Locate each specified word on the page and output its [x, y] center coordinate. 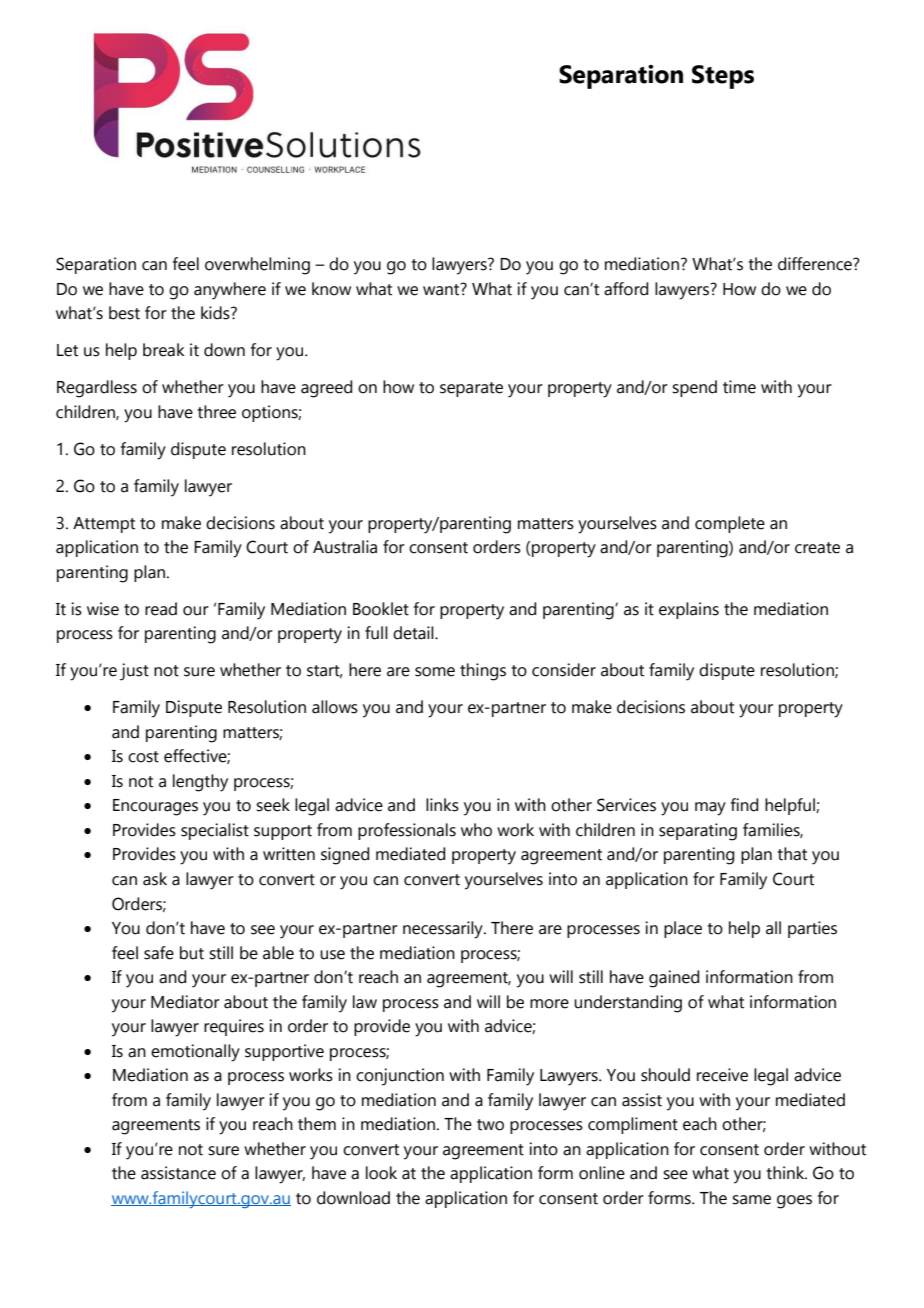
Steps [723, 77]
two [490, 1125]
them [317, 1124]
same [751, 1200]
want [442, 289]
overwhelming [257, 266]
